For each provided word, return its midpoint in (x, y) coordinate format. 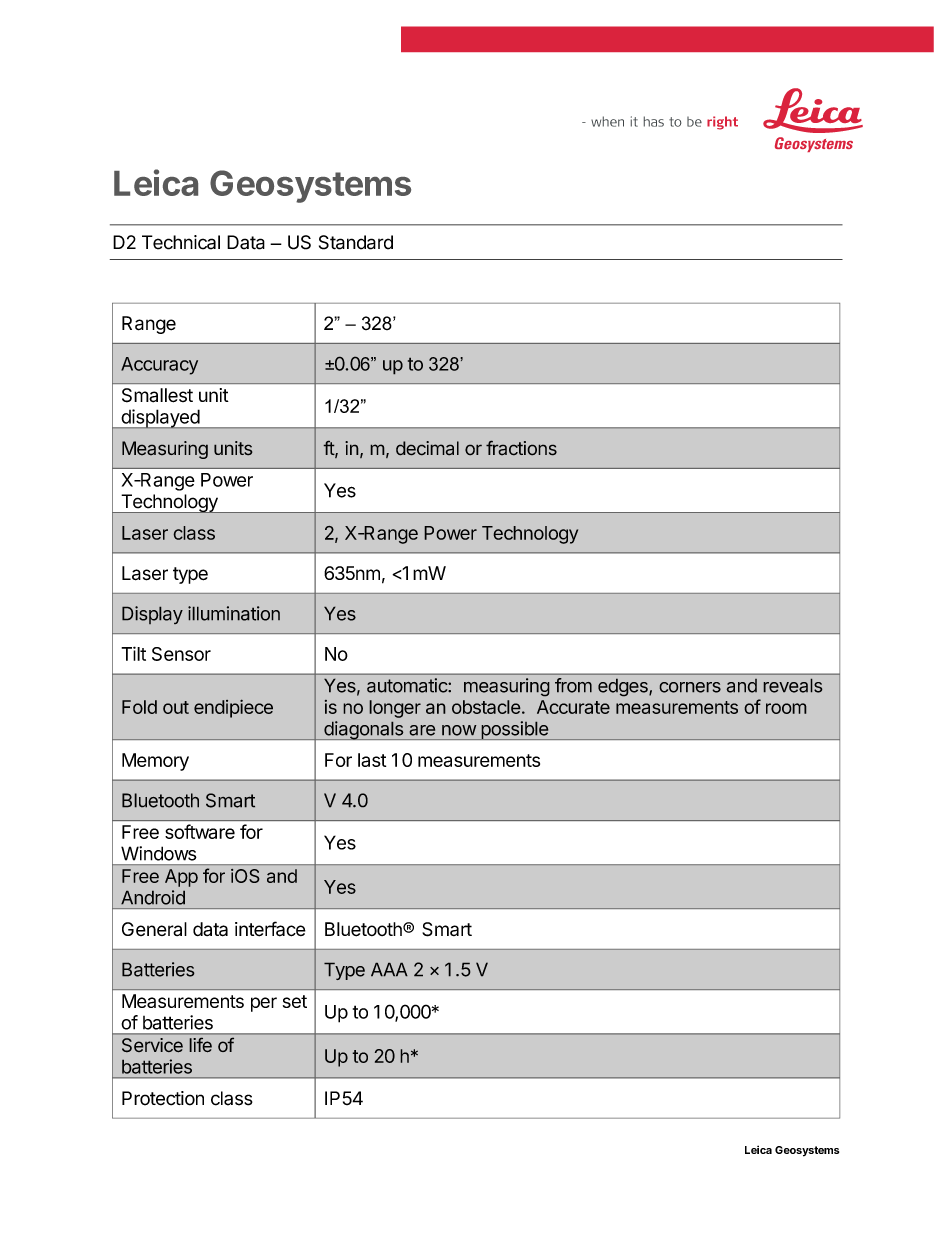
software (200, 831)
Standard (356, 242)
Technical (181, 242)
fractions (521, 448)
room (786, 708)
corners (690, 687)
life (200, 1045)
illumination (234, 613)
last (372, 760)
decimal (427, 448)
